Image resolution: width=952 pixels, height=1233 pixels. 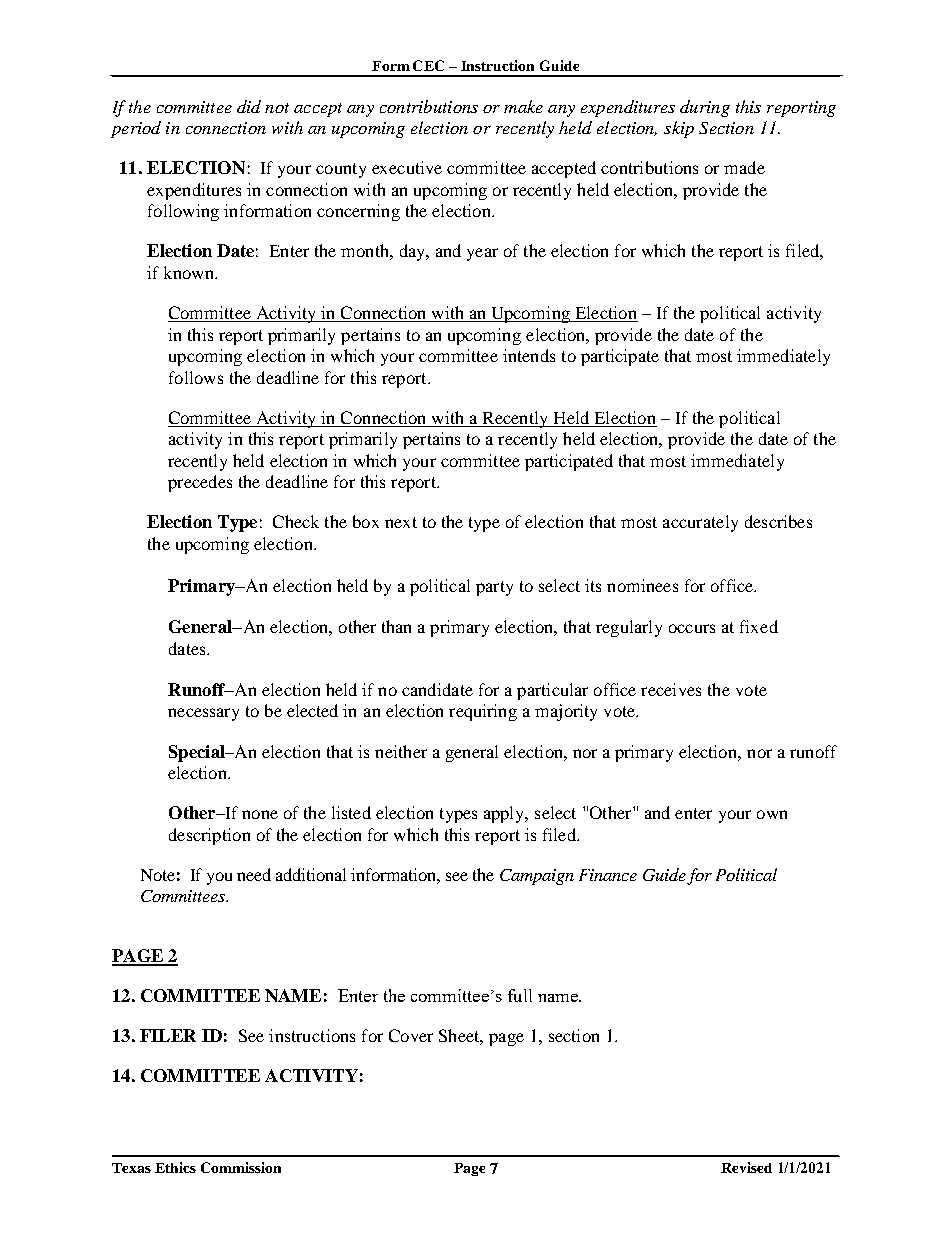 What do you see at coordinates (608, 875) in the screenshot?
I see `Finance` at bounding box center [608, 875].
